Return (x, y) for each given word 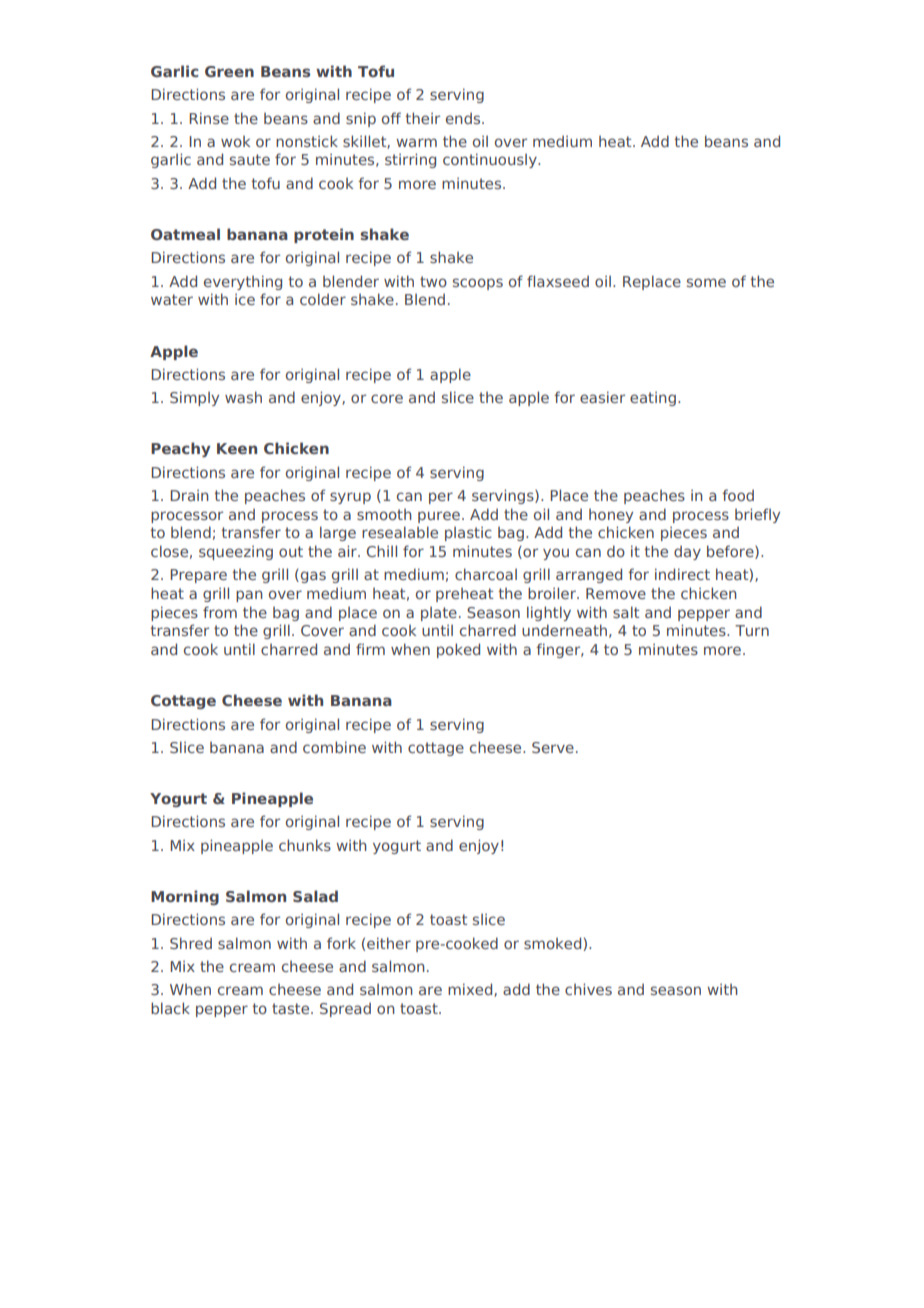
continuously (491, 160)
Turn (752, 630)
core (387, 398)
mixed (471, 990)
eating (653, 398)
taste (292, 1008)
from (220, 612)
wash (243, 397)
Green (229, 71)
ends (464, 118)
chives (588, 989)
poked (458, 650)
